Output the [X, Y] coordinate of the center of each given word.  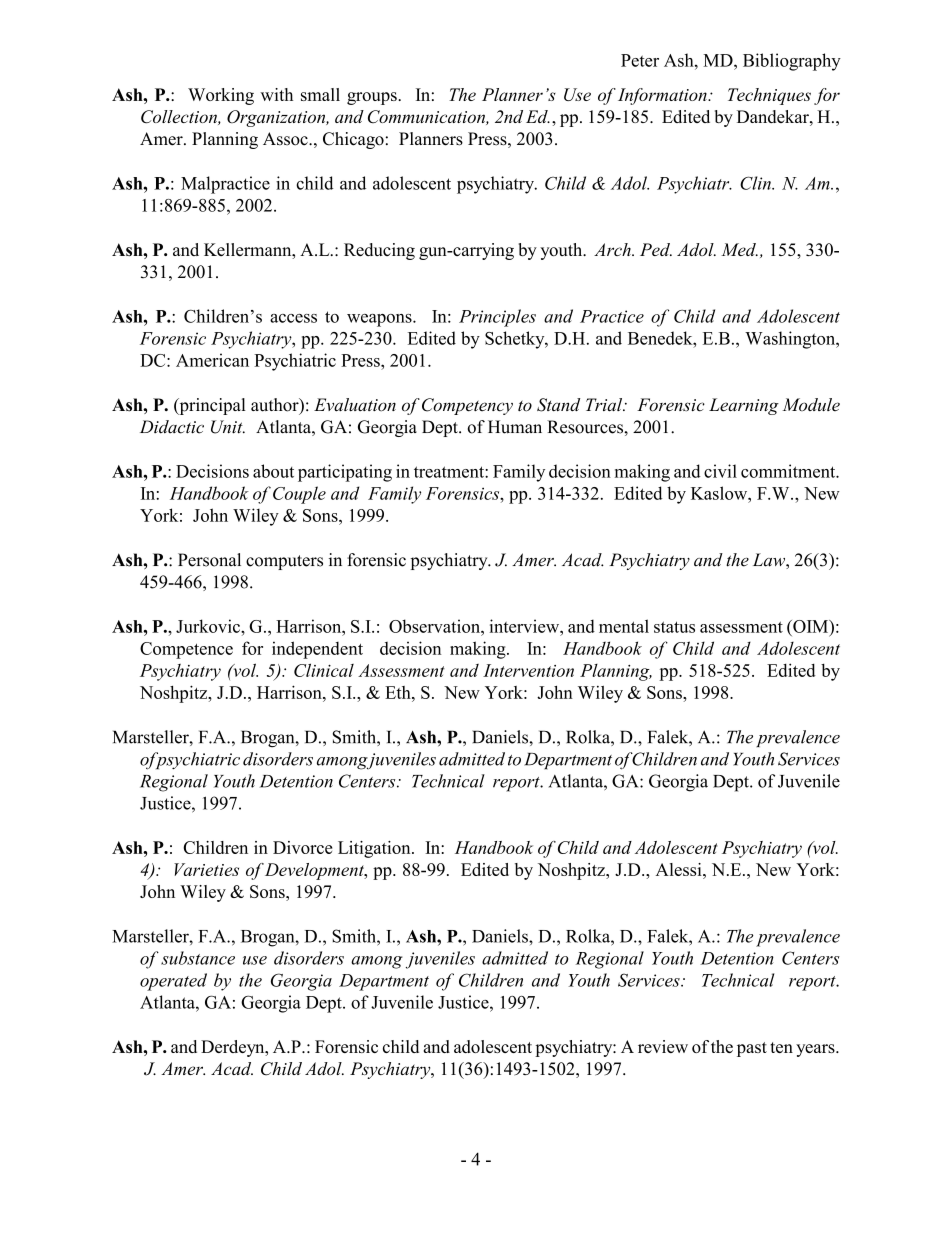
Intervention [528, 670]
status [674, 627]
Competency [467, 406]
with [276, 94]
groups [373, 98]
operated [173, 982]
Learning [744, 406]
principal [211, 406]
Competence [186, 650]
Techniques [769, 96]
